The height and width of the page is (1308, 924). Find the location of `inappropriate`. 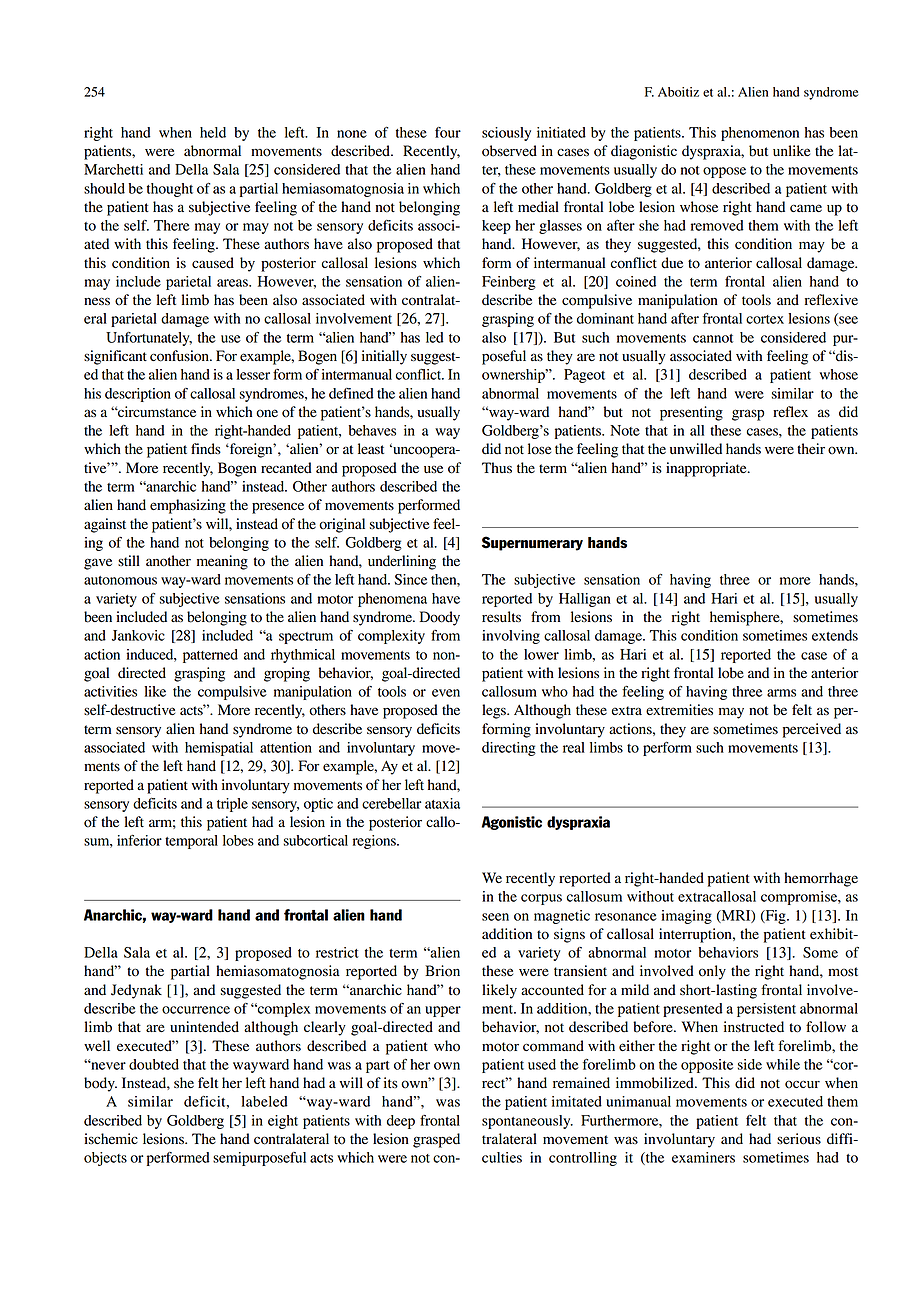

inappropriate is located at coordinates (707, 469).
